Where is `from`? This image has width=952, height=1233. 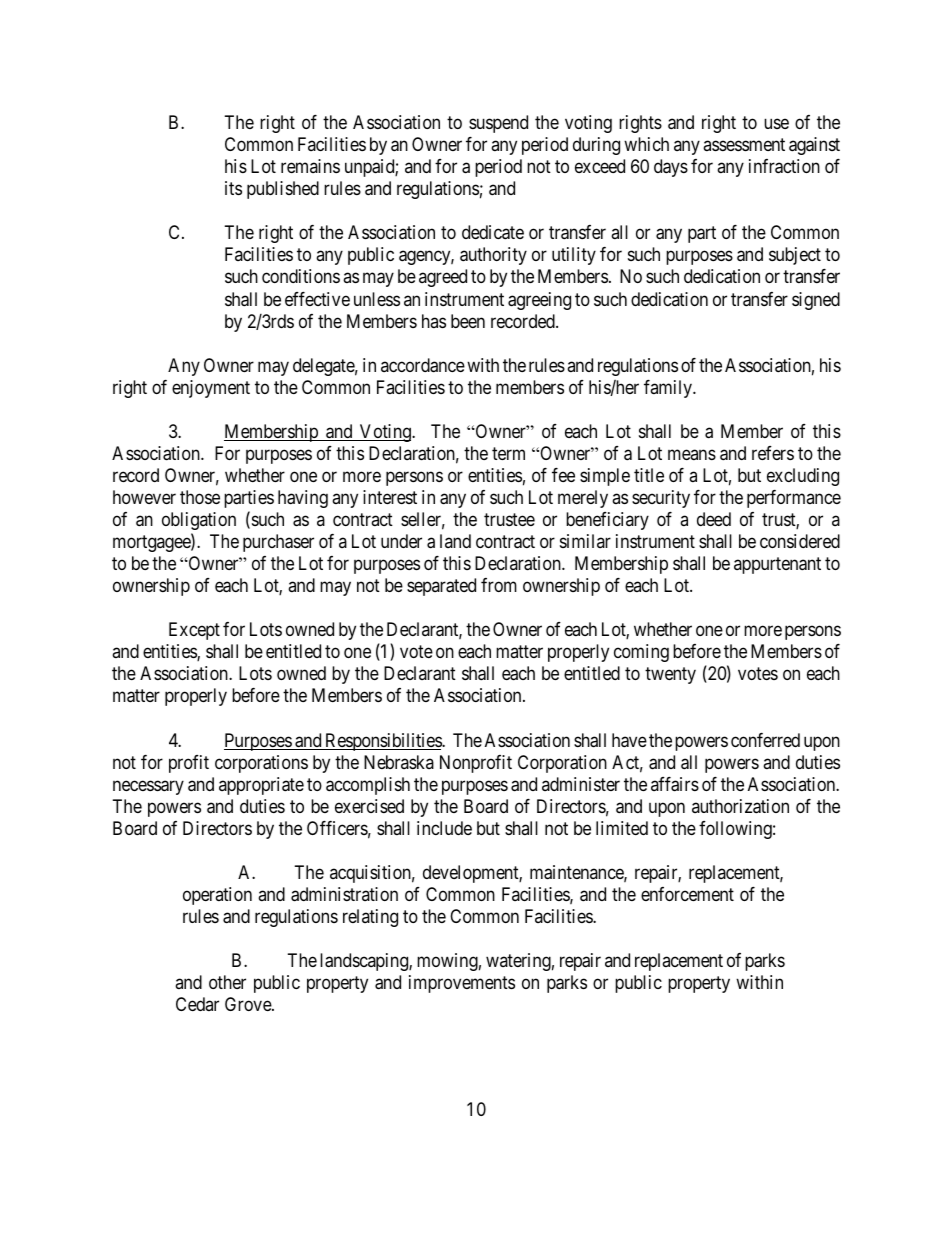 from is located at coordinates (499, 585).
